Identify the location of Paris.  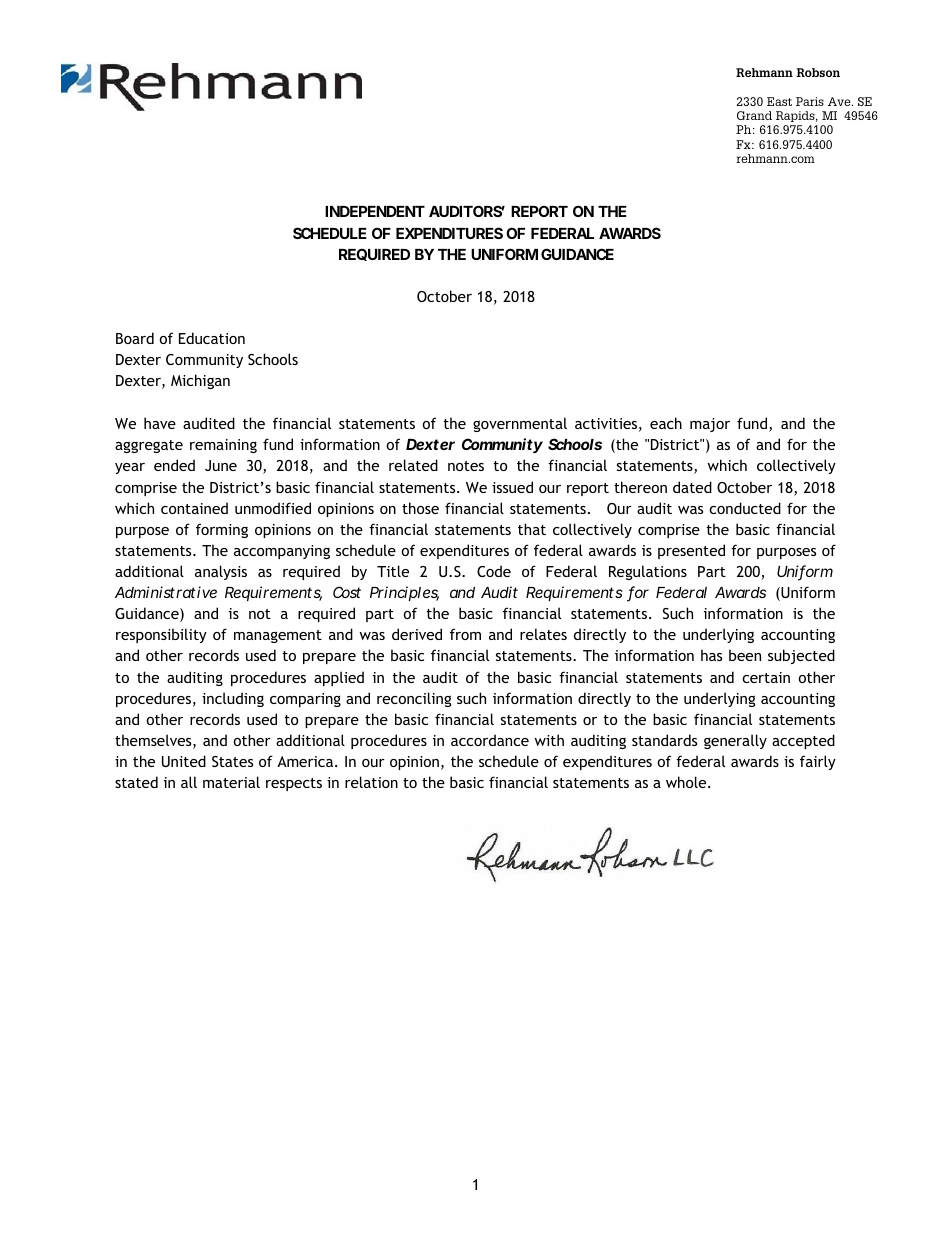
(810, 101).
